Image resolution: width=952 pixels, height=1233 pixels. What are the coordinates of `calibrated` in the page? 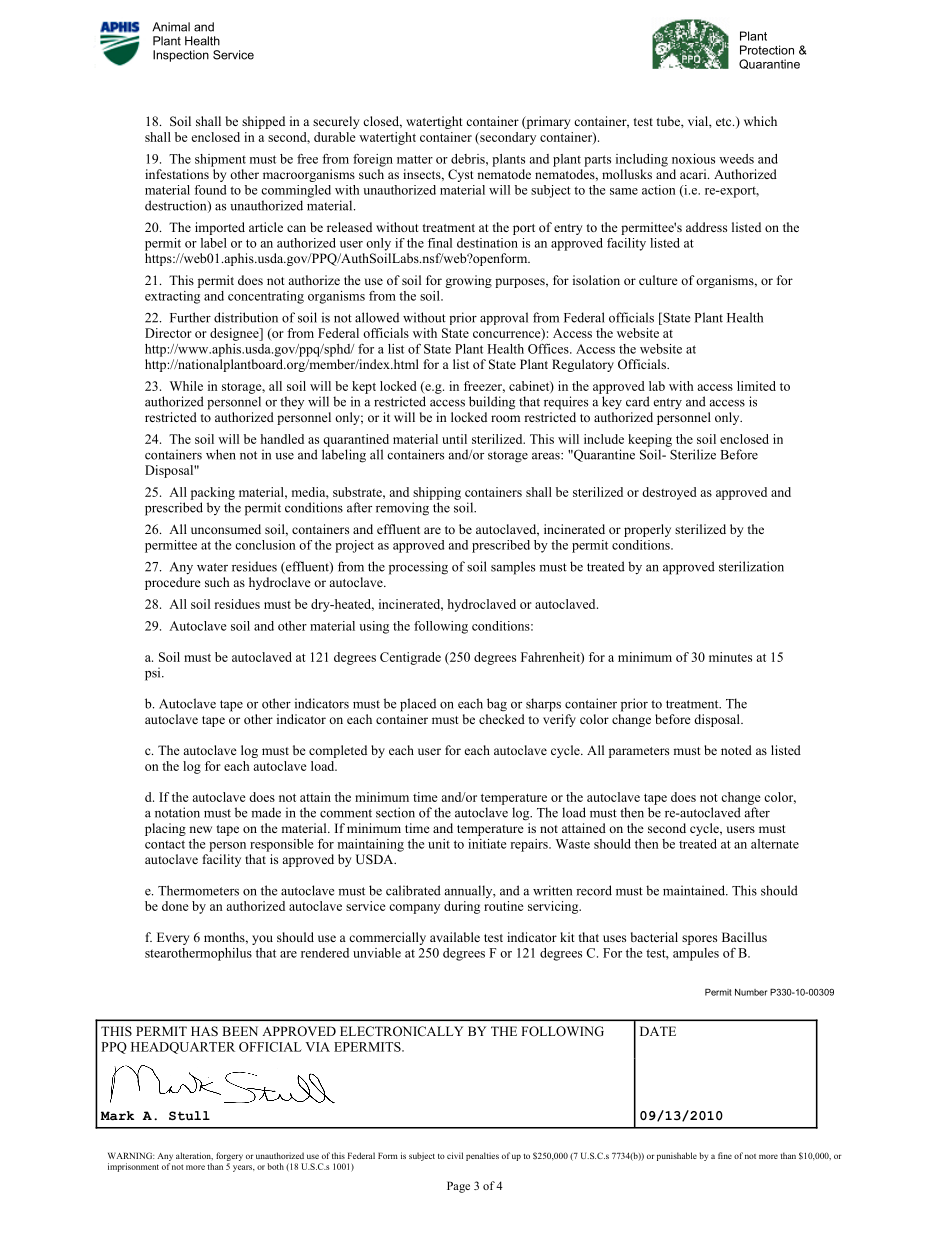 It's located at (413, 890).
